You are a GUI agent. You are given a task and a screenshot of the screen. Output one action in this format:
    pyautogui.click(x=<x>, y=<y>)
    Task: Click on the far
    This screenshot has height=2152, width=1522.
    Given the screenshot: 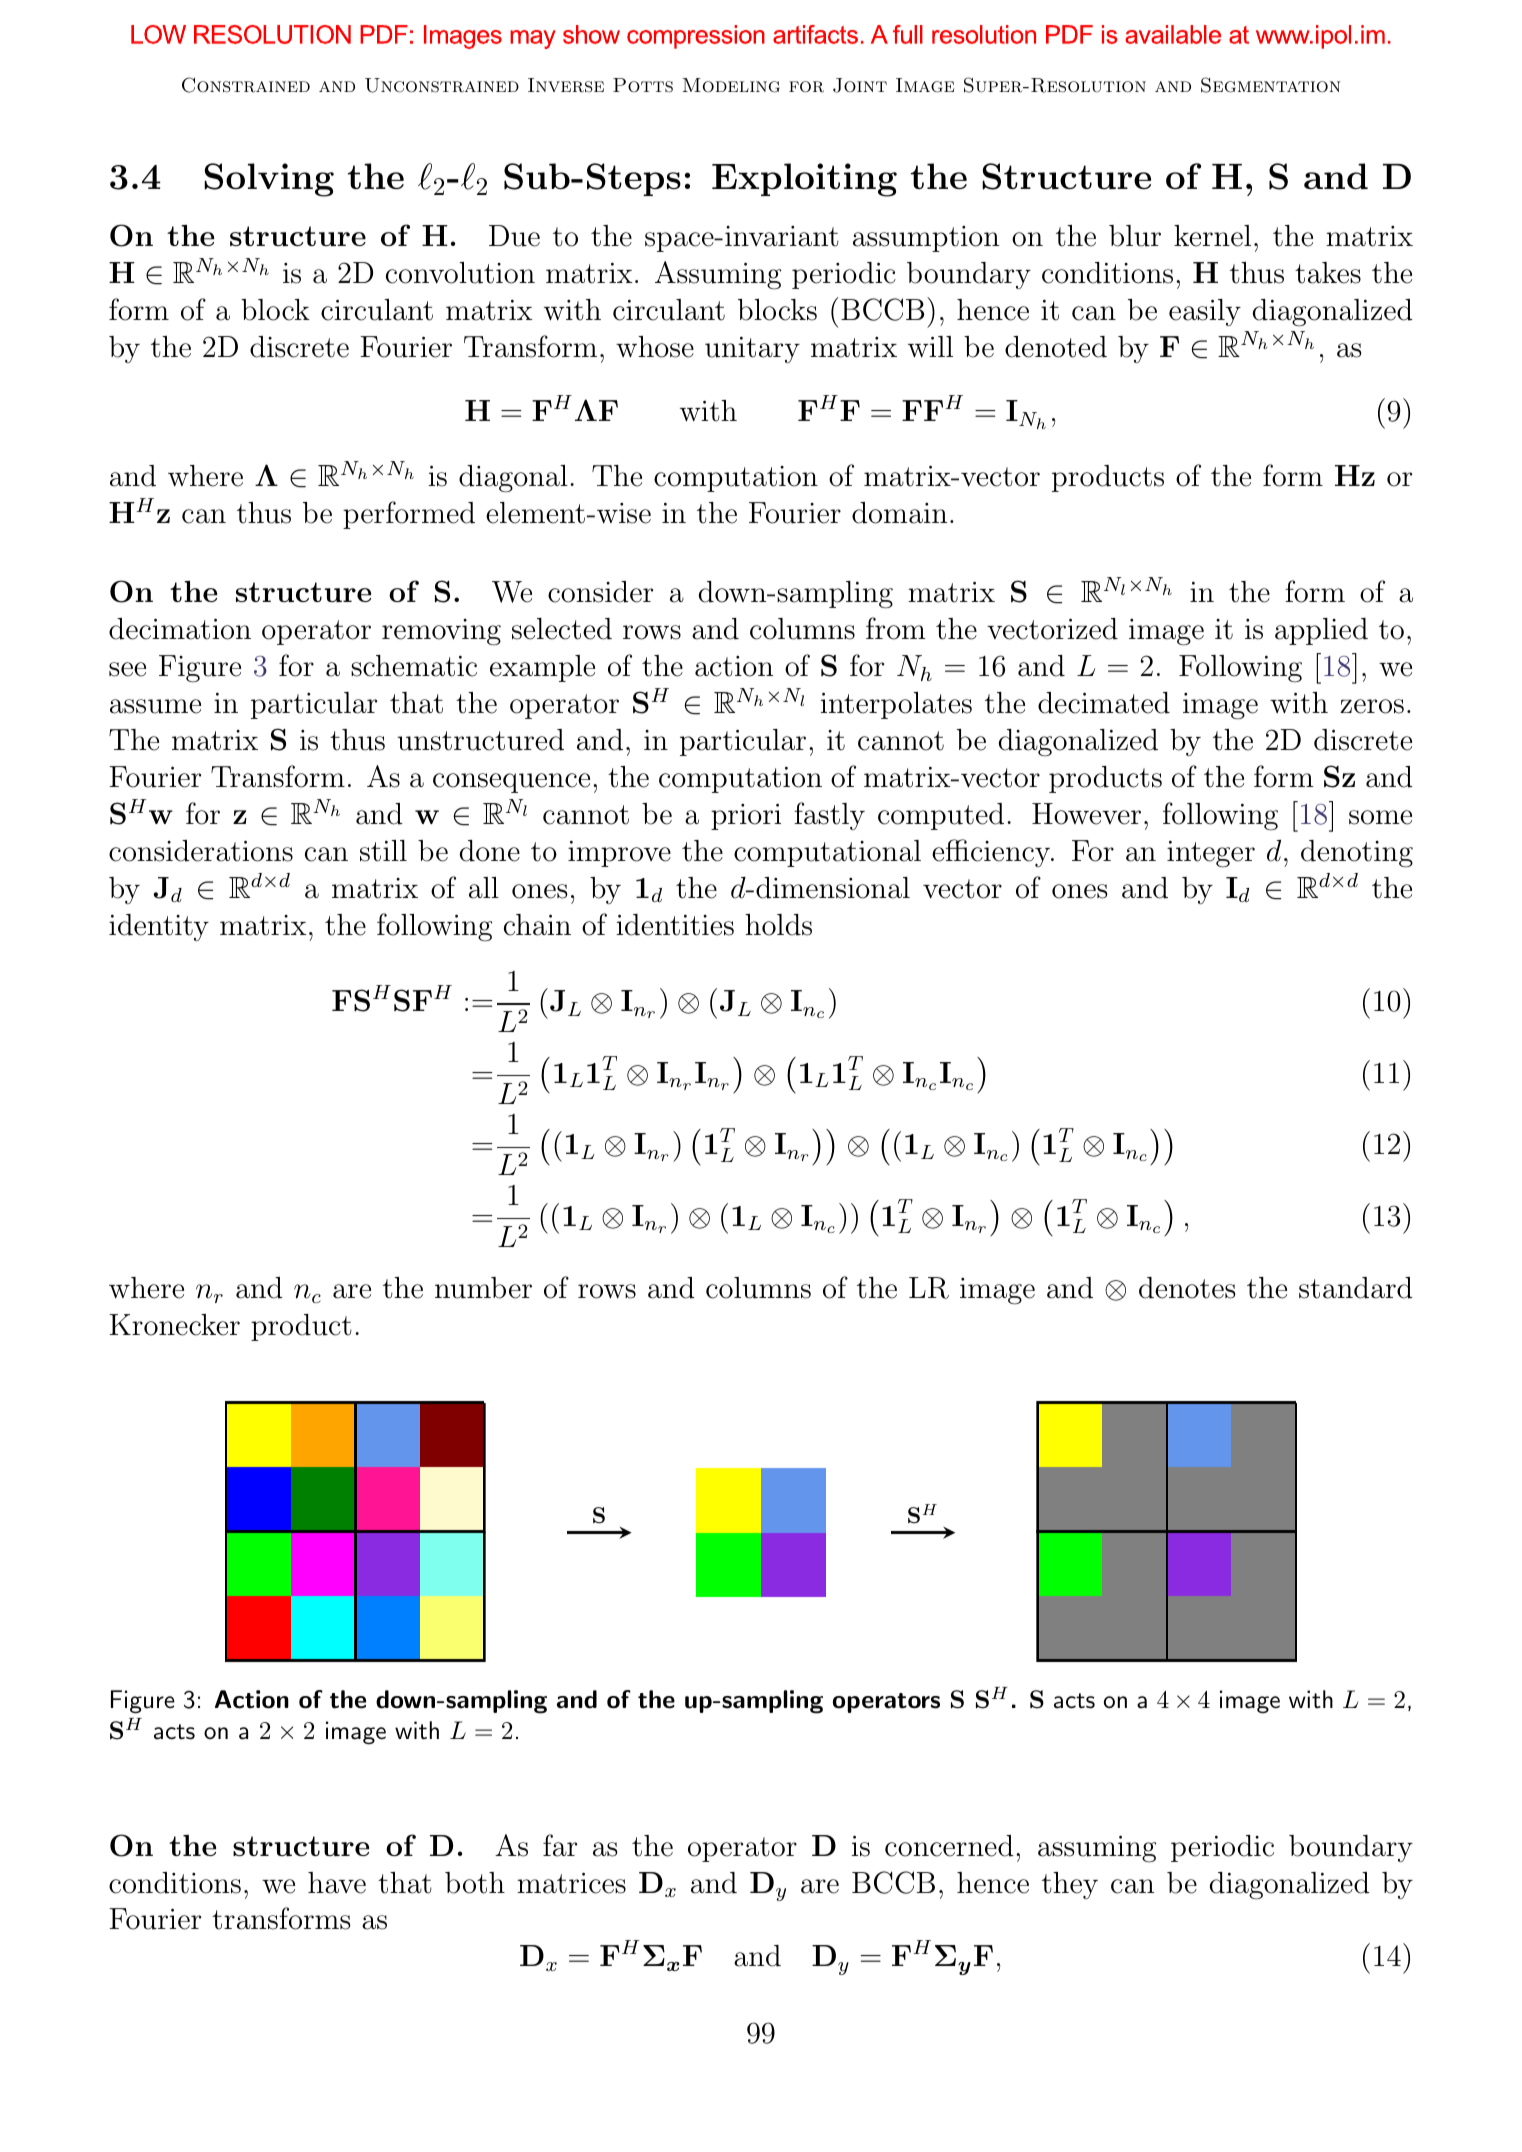 What is the action you would take?
    pyautogui.click(x=560, y=1845)
